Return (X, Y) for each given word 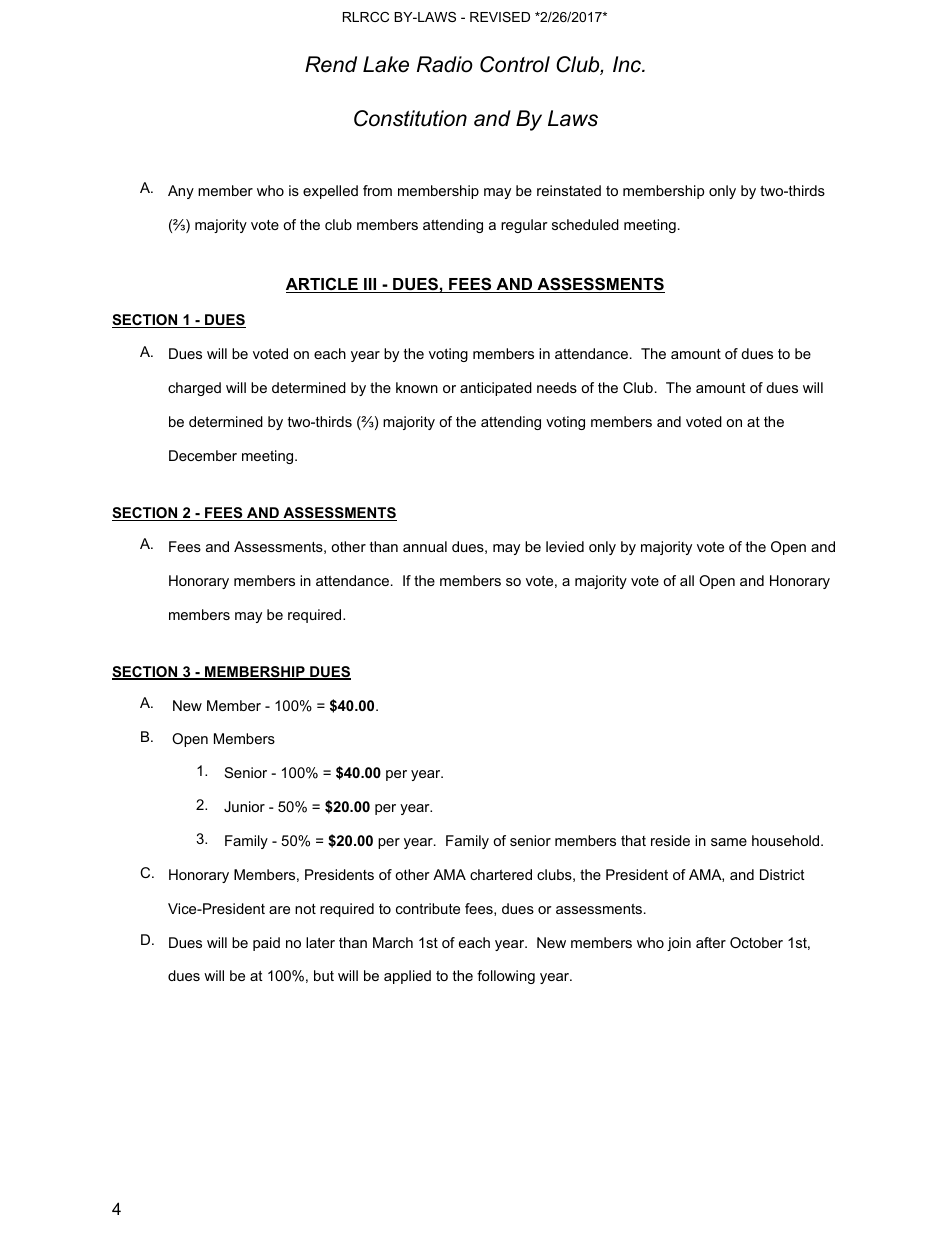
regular (524, 226)
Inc (628, 64)
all (687, 580)
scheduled (585, 224)
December (203, 455)
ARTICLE (323, 285)
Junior (244, 806)
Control (515, 64)
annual (425, 546)
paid (266, 944)
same (729, 842)
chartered (501, 874)
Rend (331, 64)
